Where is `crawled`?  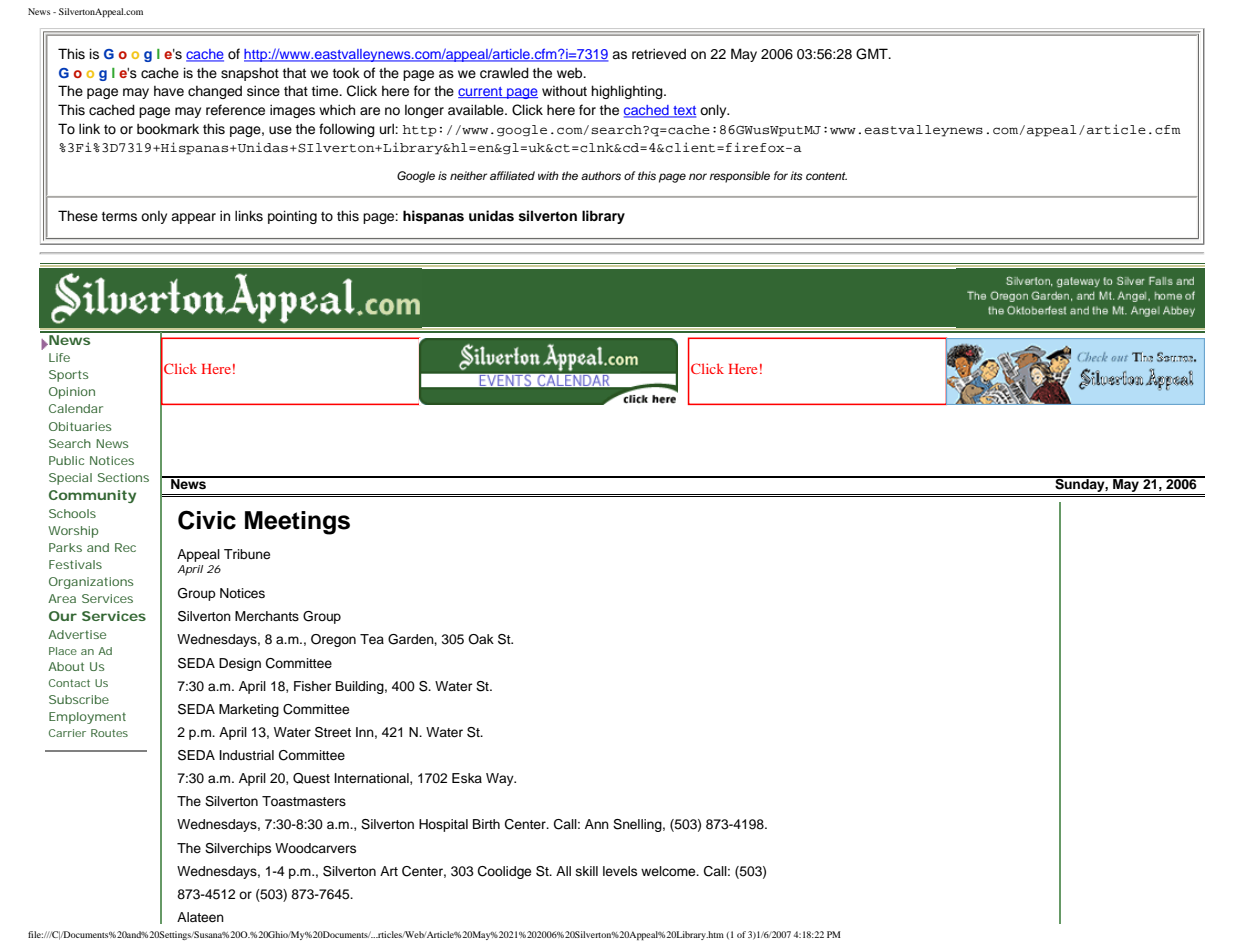
crawled is located at coordinates (504, 73).
